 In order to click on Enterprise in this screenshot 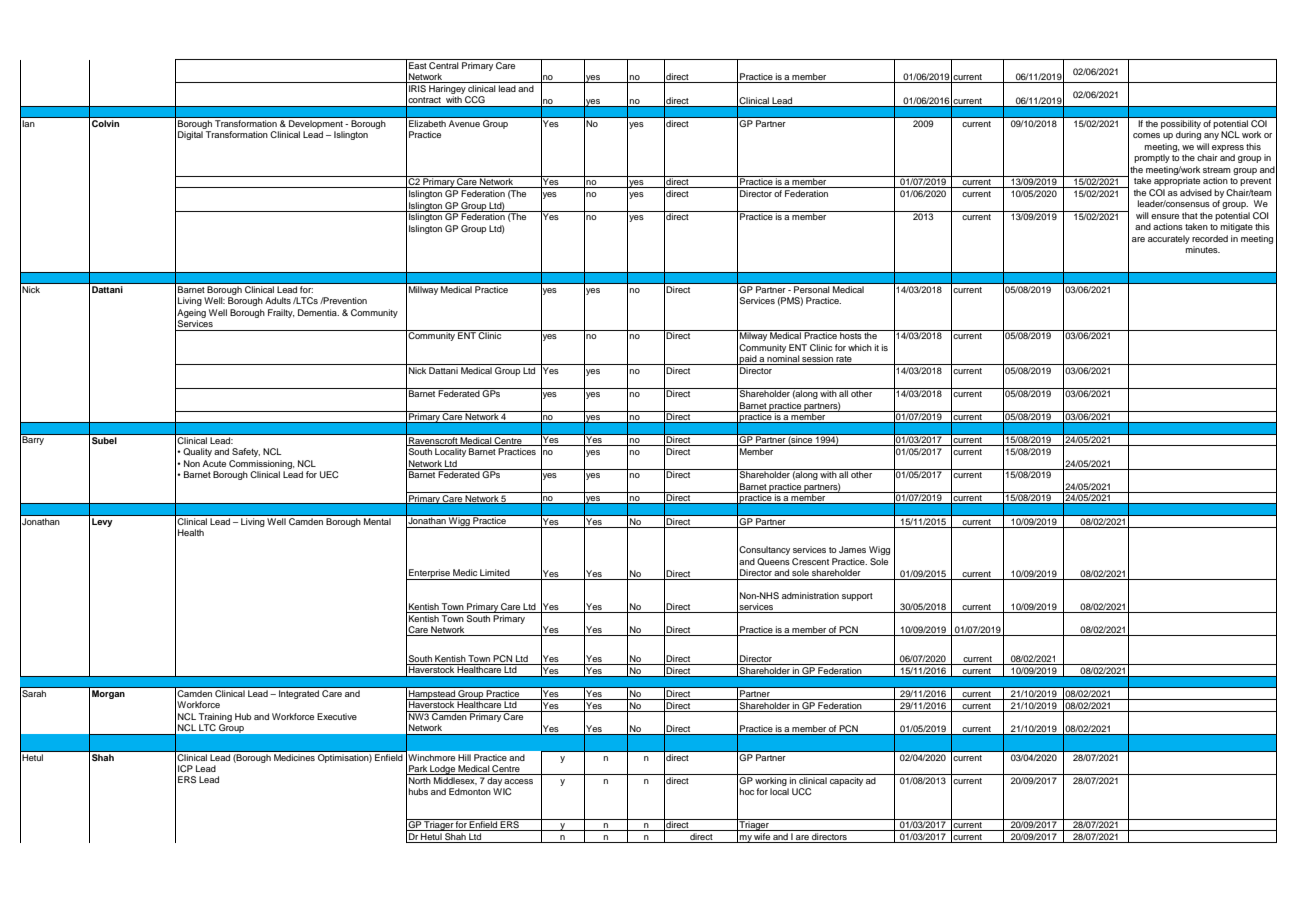, I will do `click(429, 574)`.
